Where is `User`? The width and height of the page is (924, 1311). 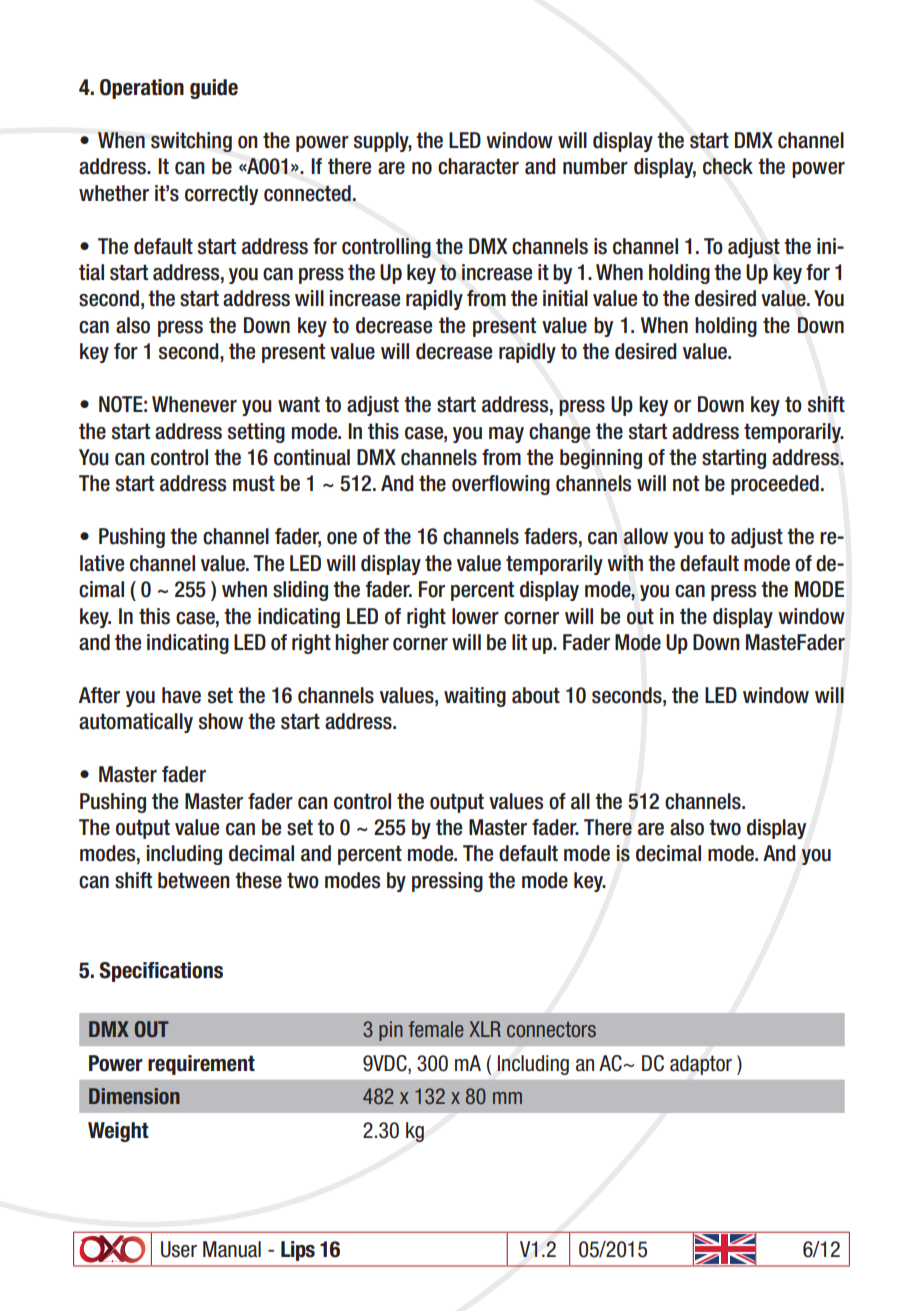
User is located at coordinates (179, 1249).
